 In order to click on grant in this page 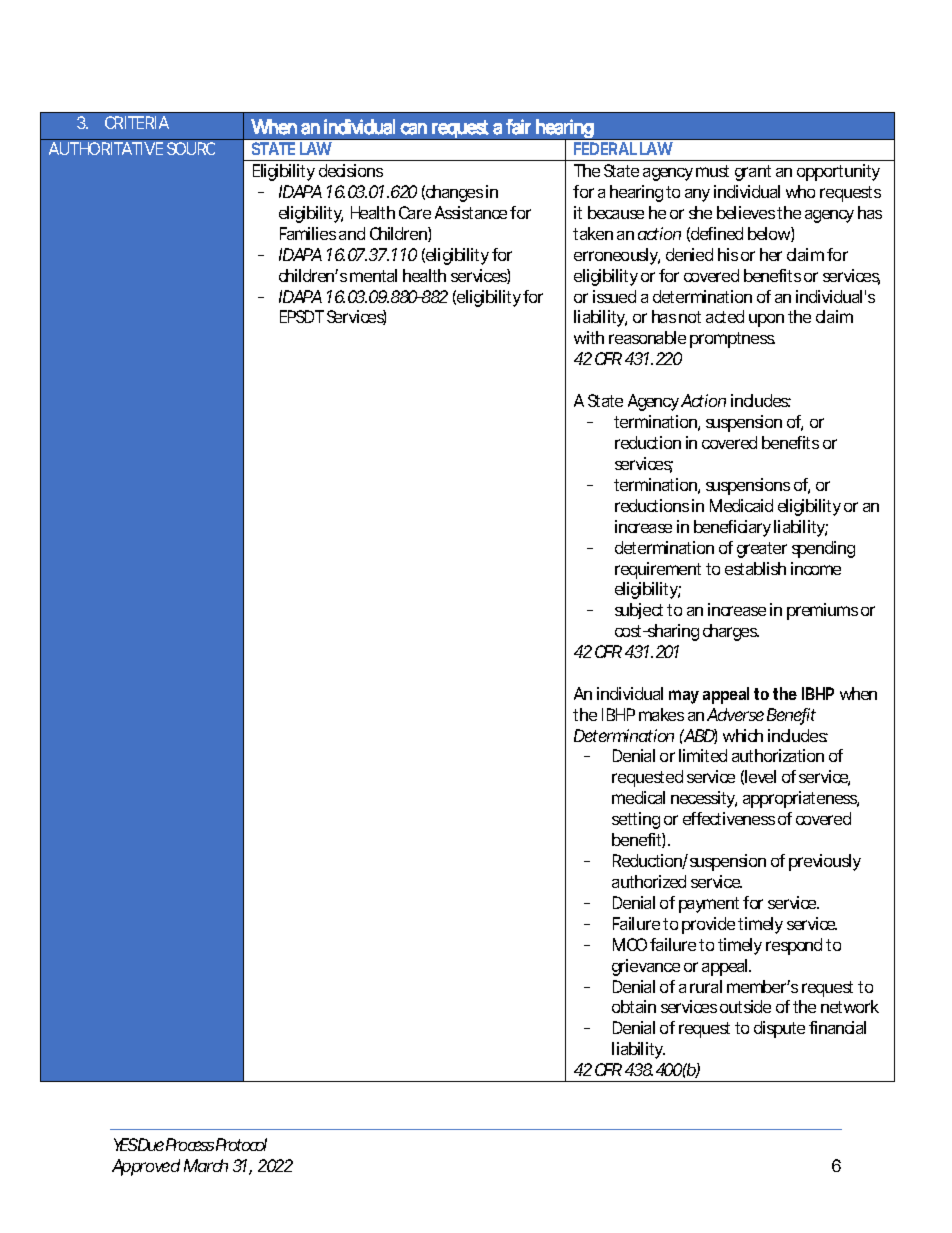, I will do `click(753, 173)`.
